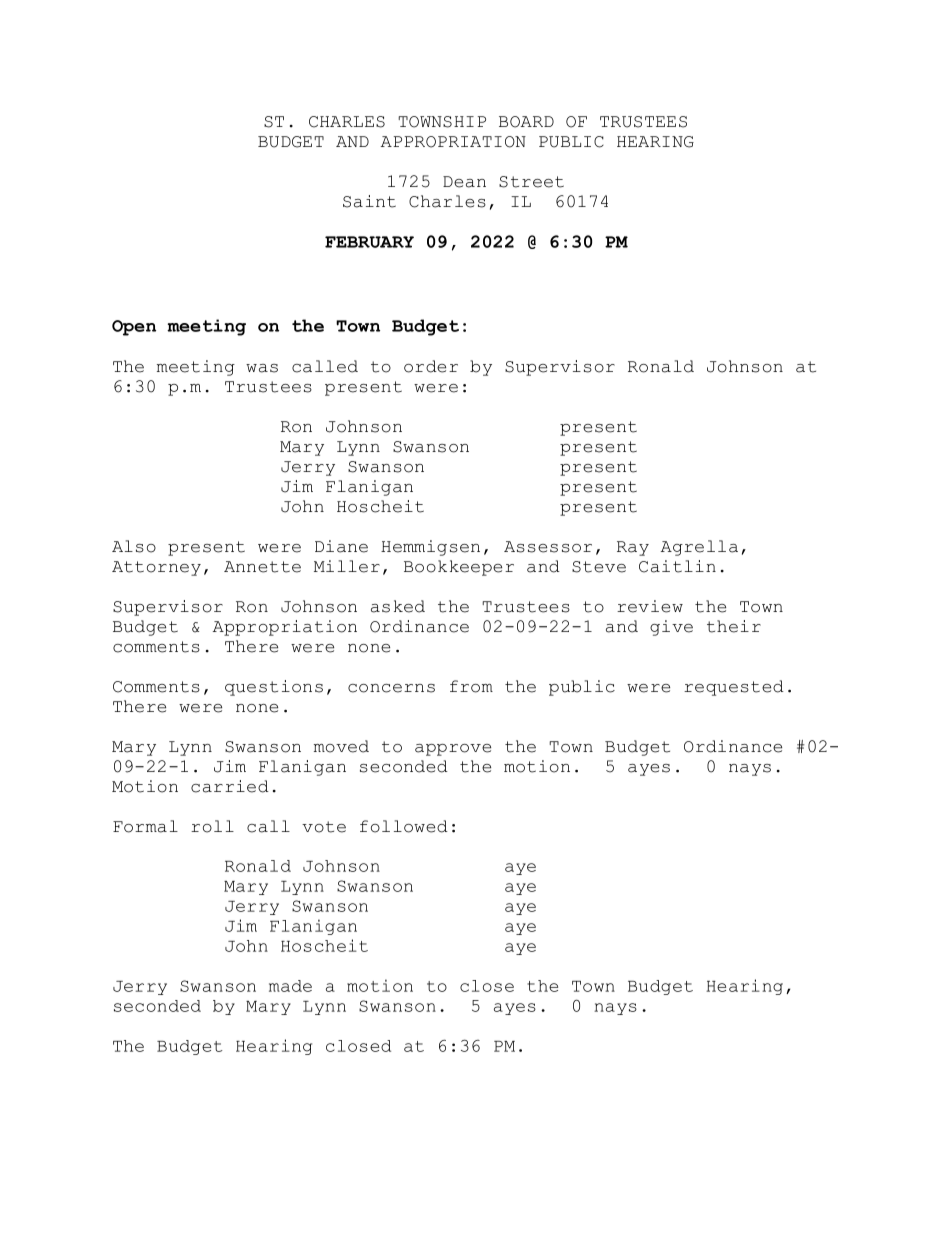  Describe the element at coordinates (274, 688) in the document. I see `questions` at that location.
